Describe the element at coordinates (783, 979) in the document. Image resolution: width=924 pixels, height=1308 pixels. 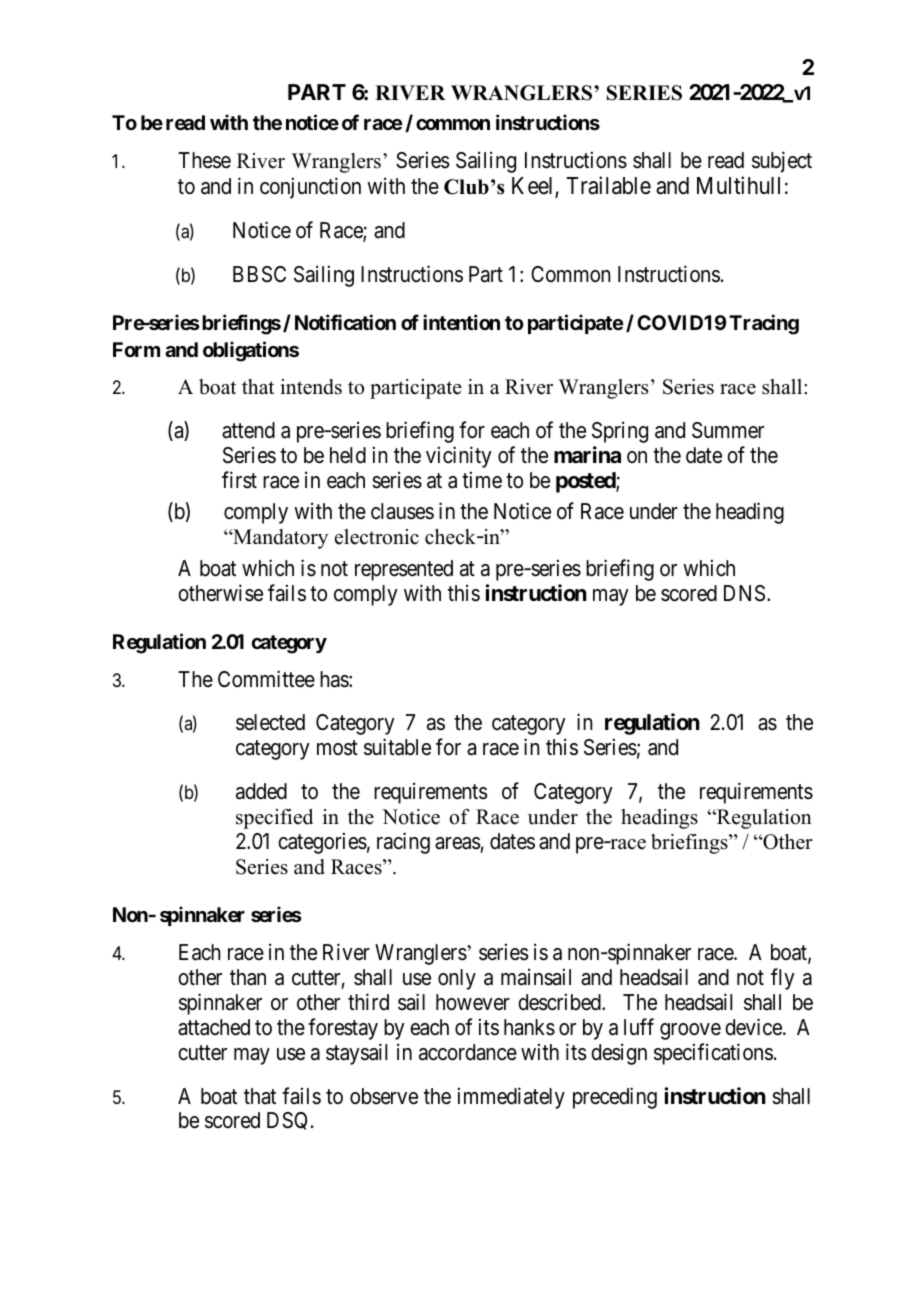
I see `fly` at that location.
